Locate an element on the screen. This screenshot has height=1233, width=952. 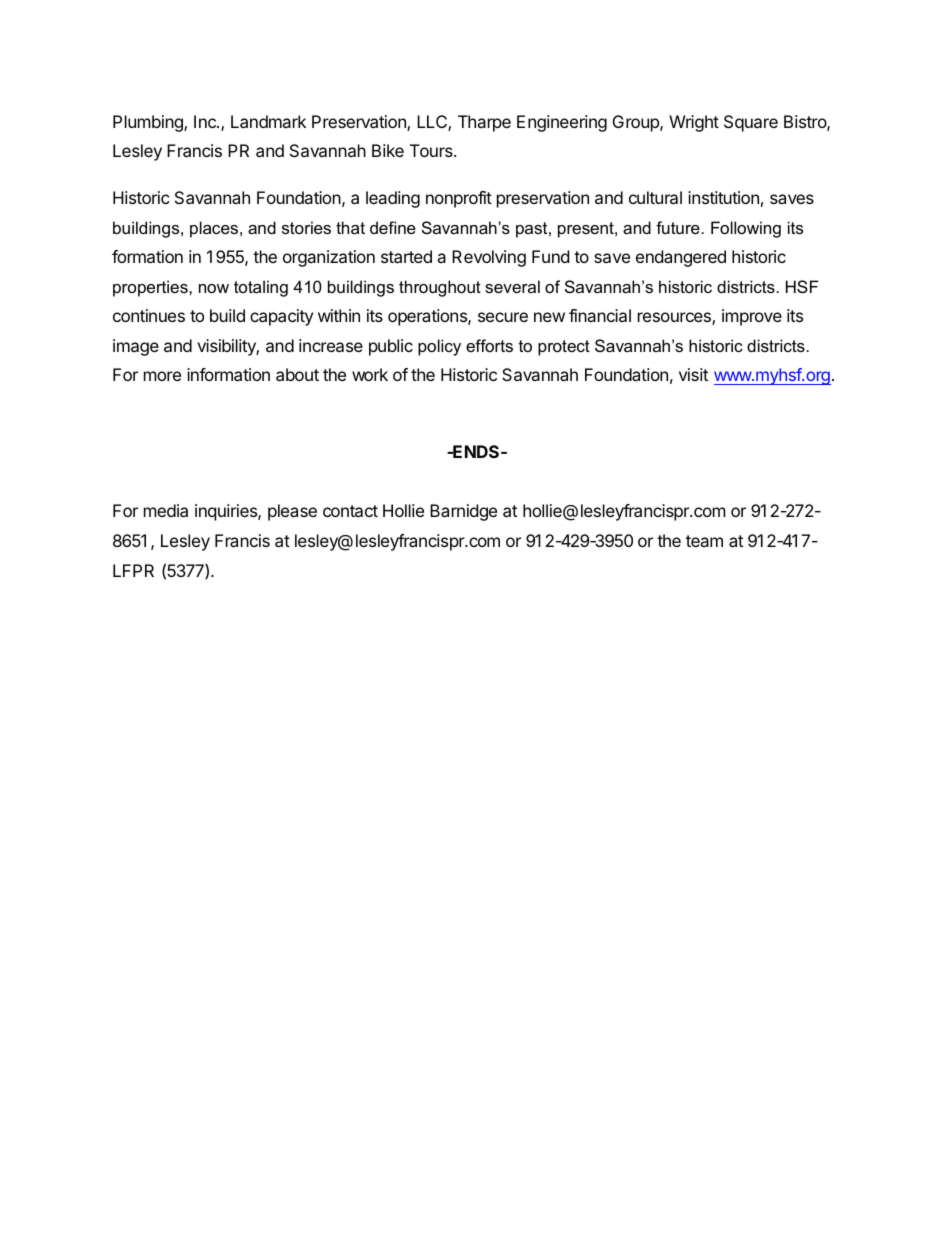
work is located at coordinates (370, 374).
